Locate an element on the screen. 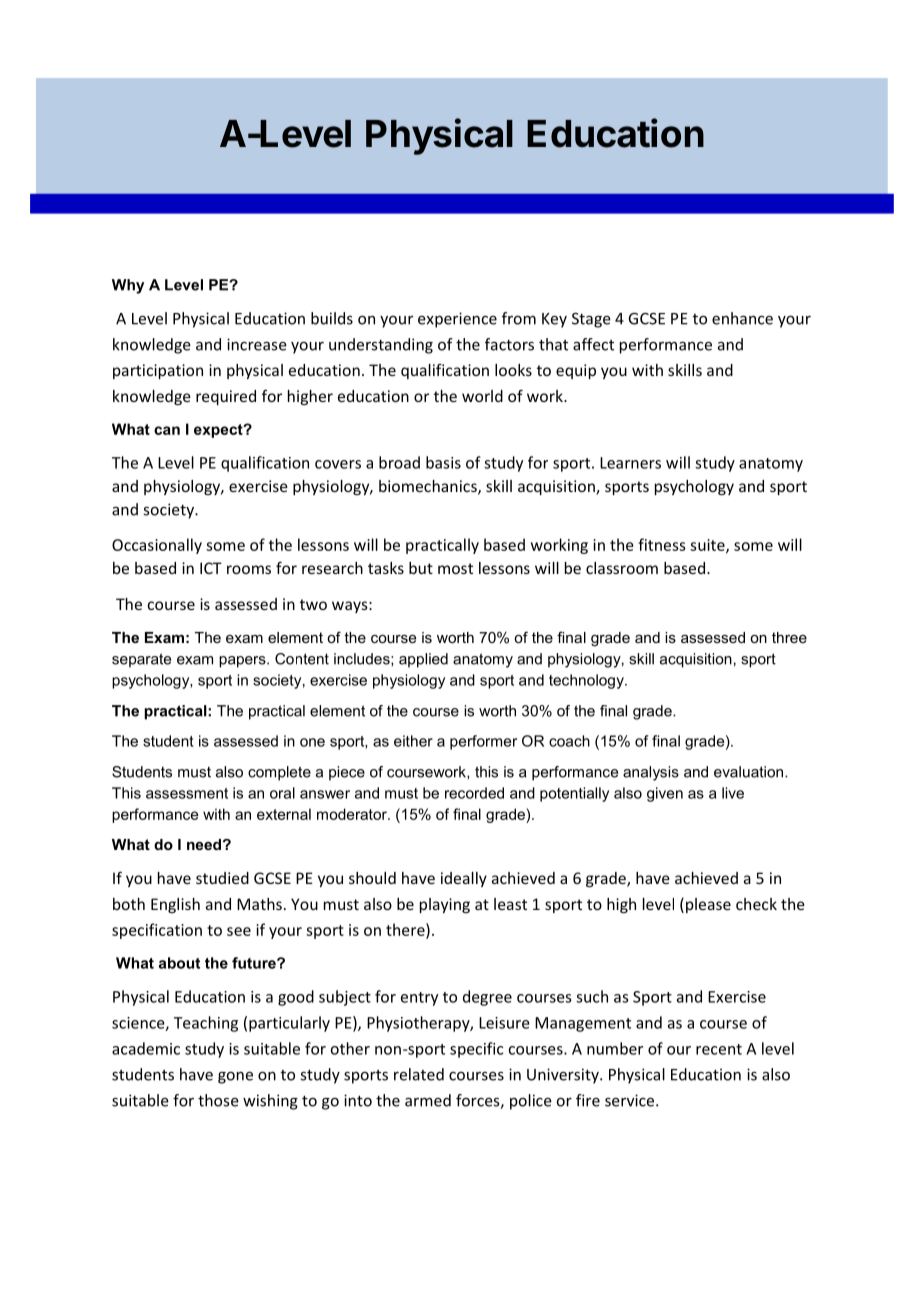  gone is located at coordinates (235, 1077).
